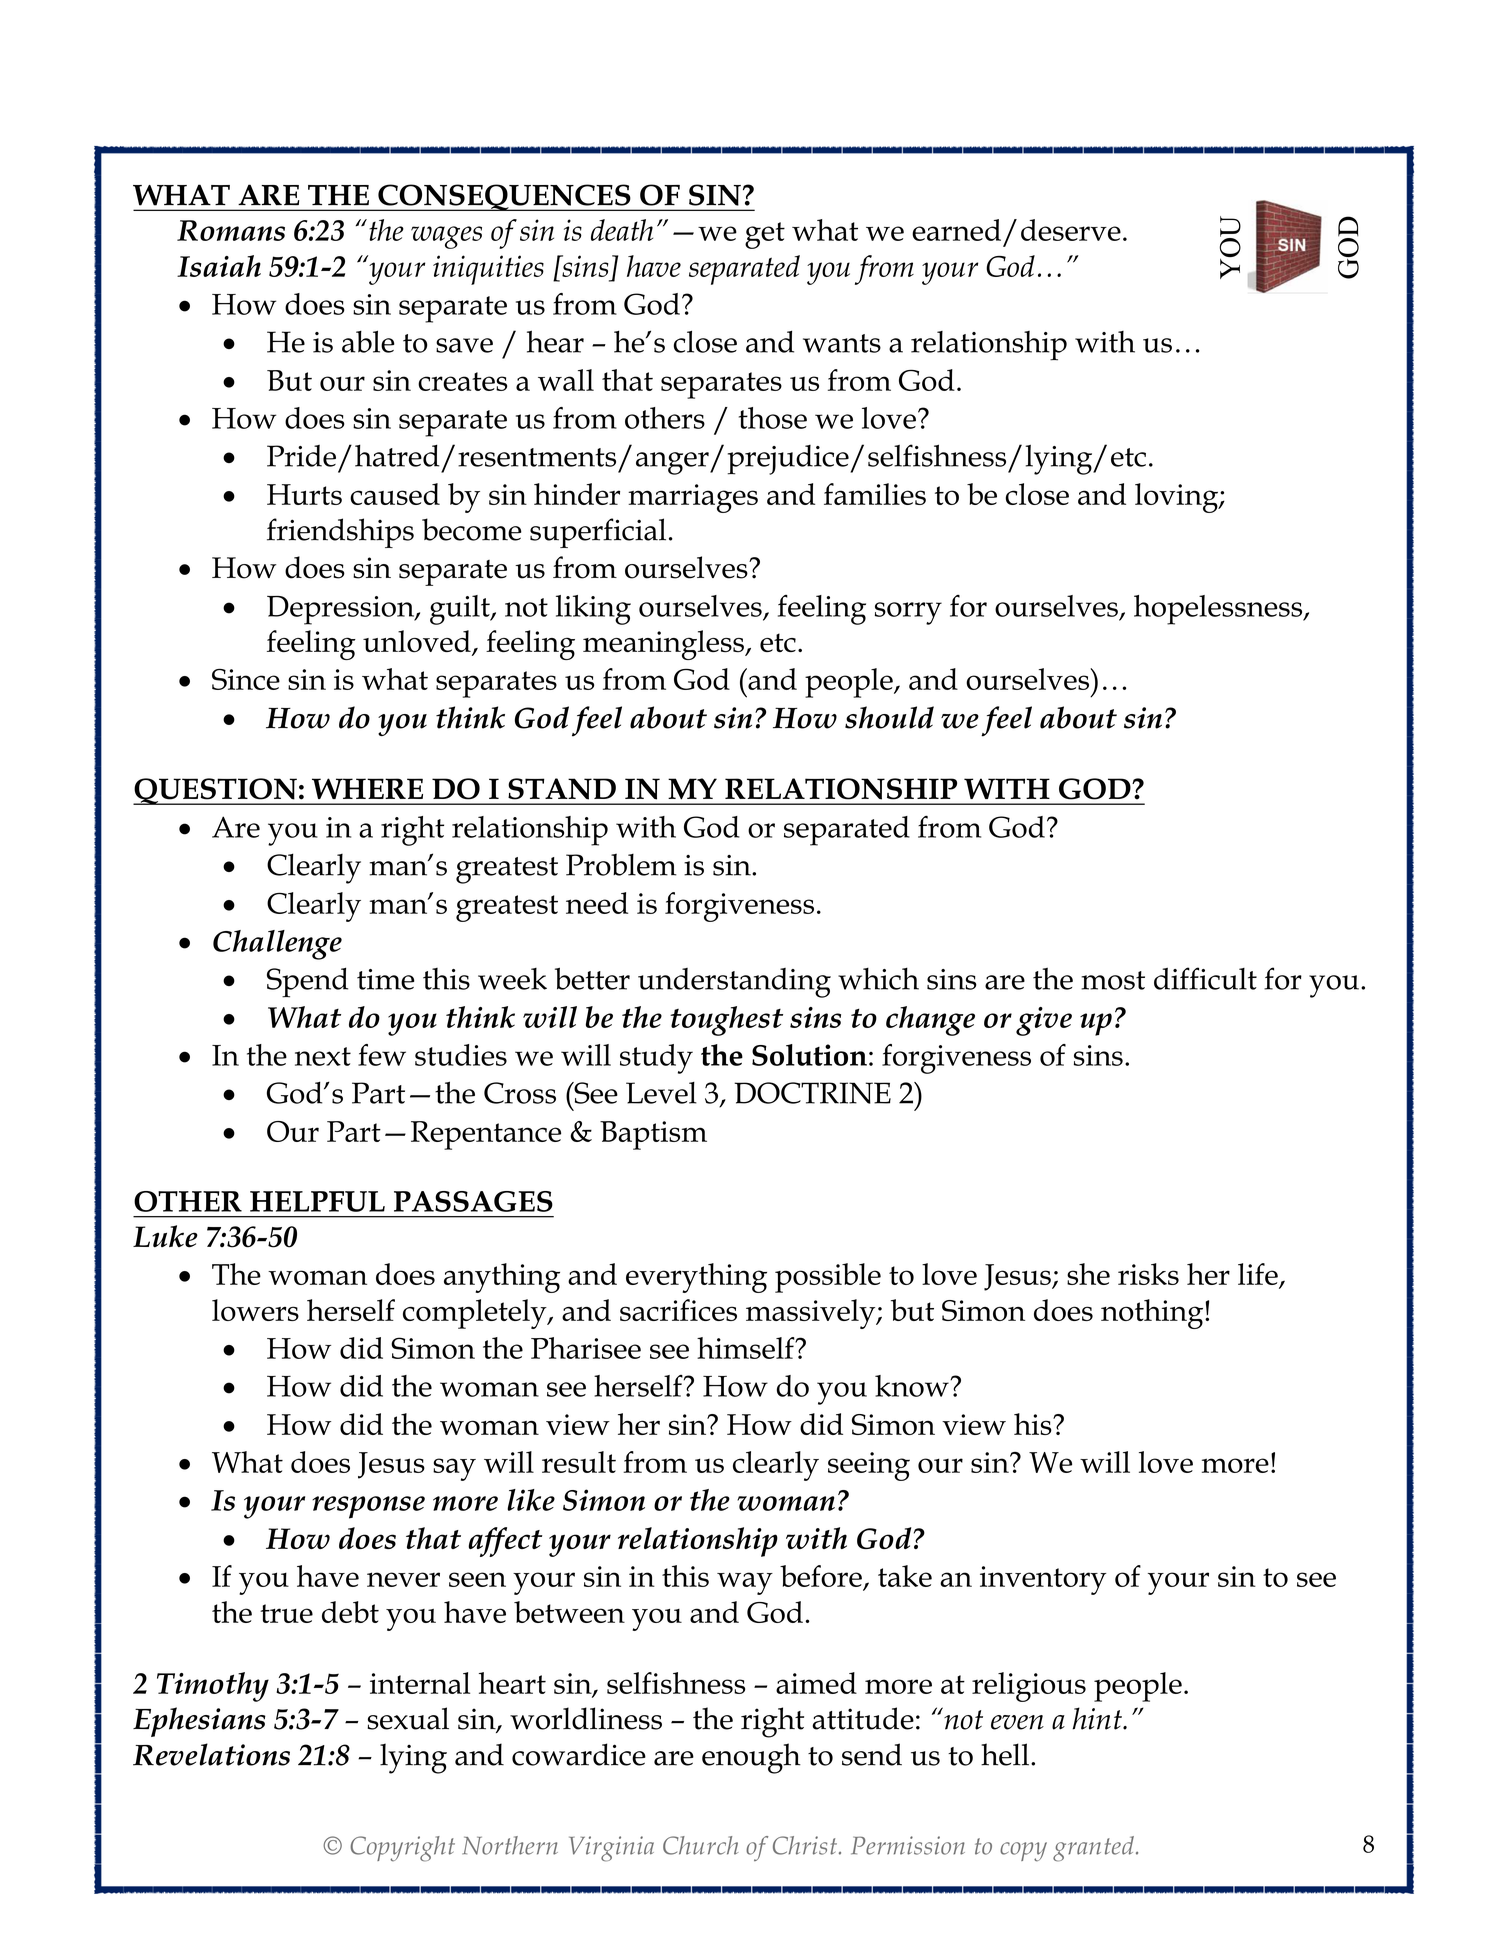 Image resolution: width=1507 pixels, height=1950 pixels. I want to click on inventory, so click(1043, 1580).
